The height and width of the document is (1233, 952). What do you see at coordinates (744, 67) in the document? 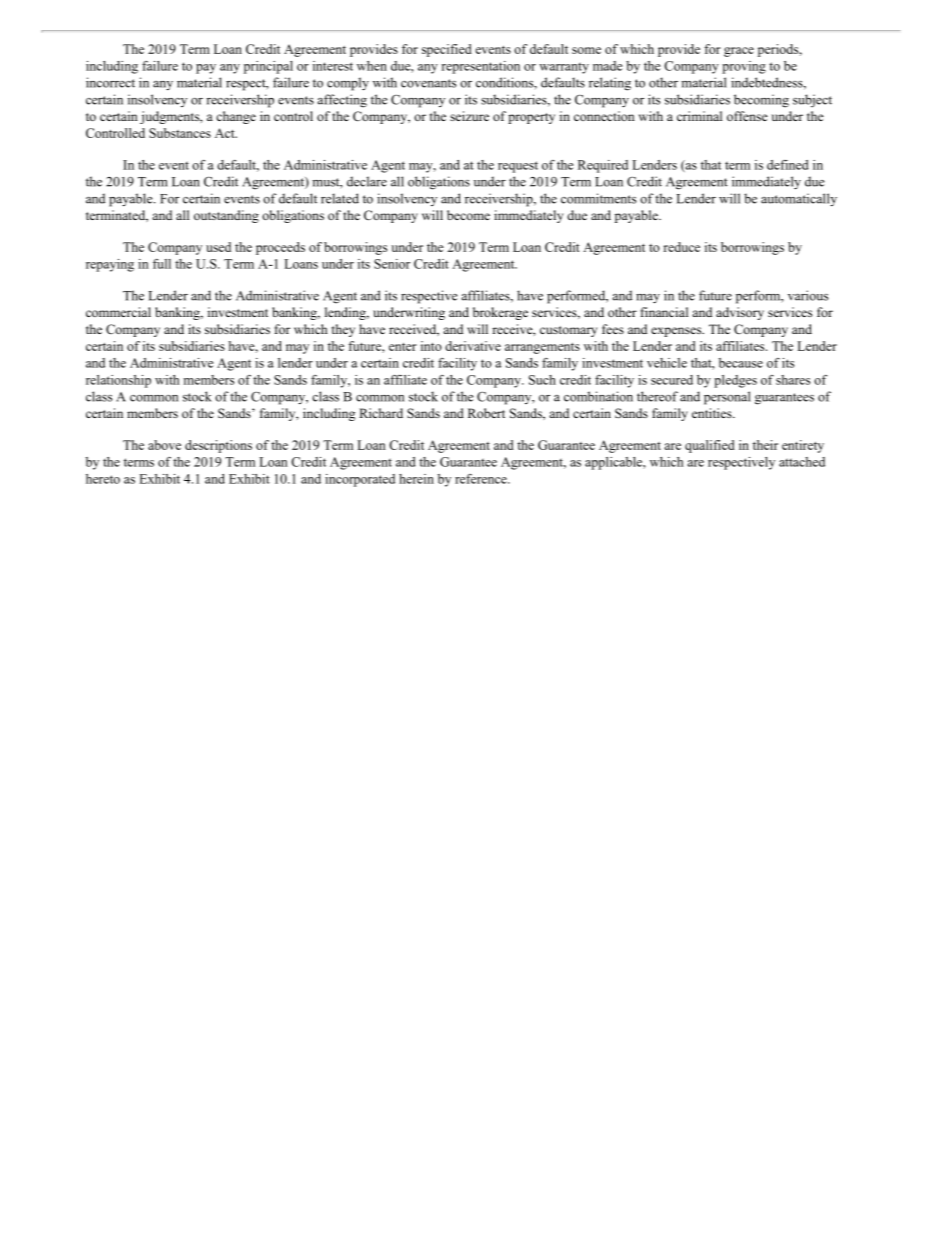
I see `proving` at bounding box center [744, 67].
